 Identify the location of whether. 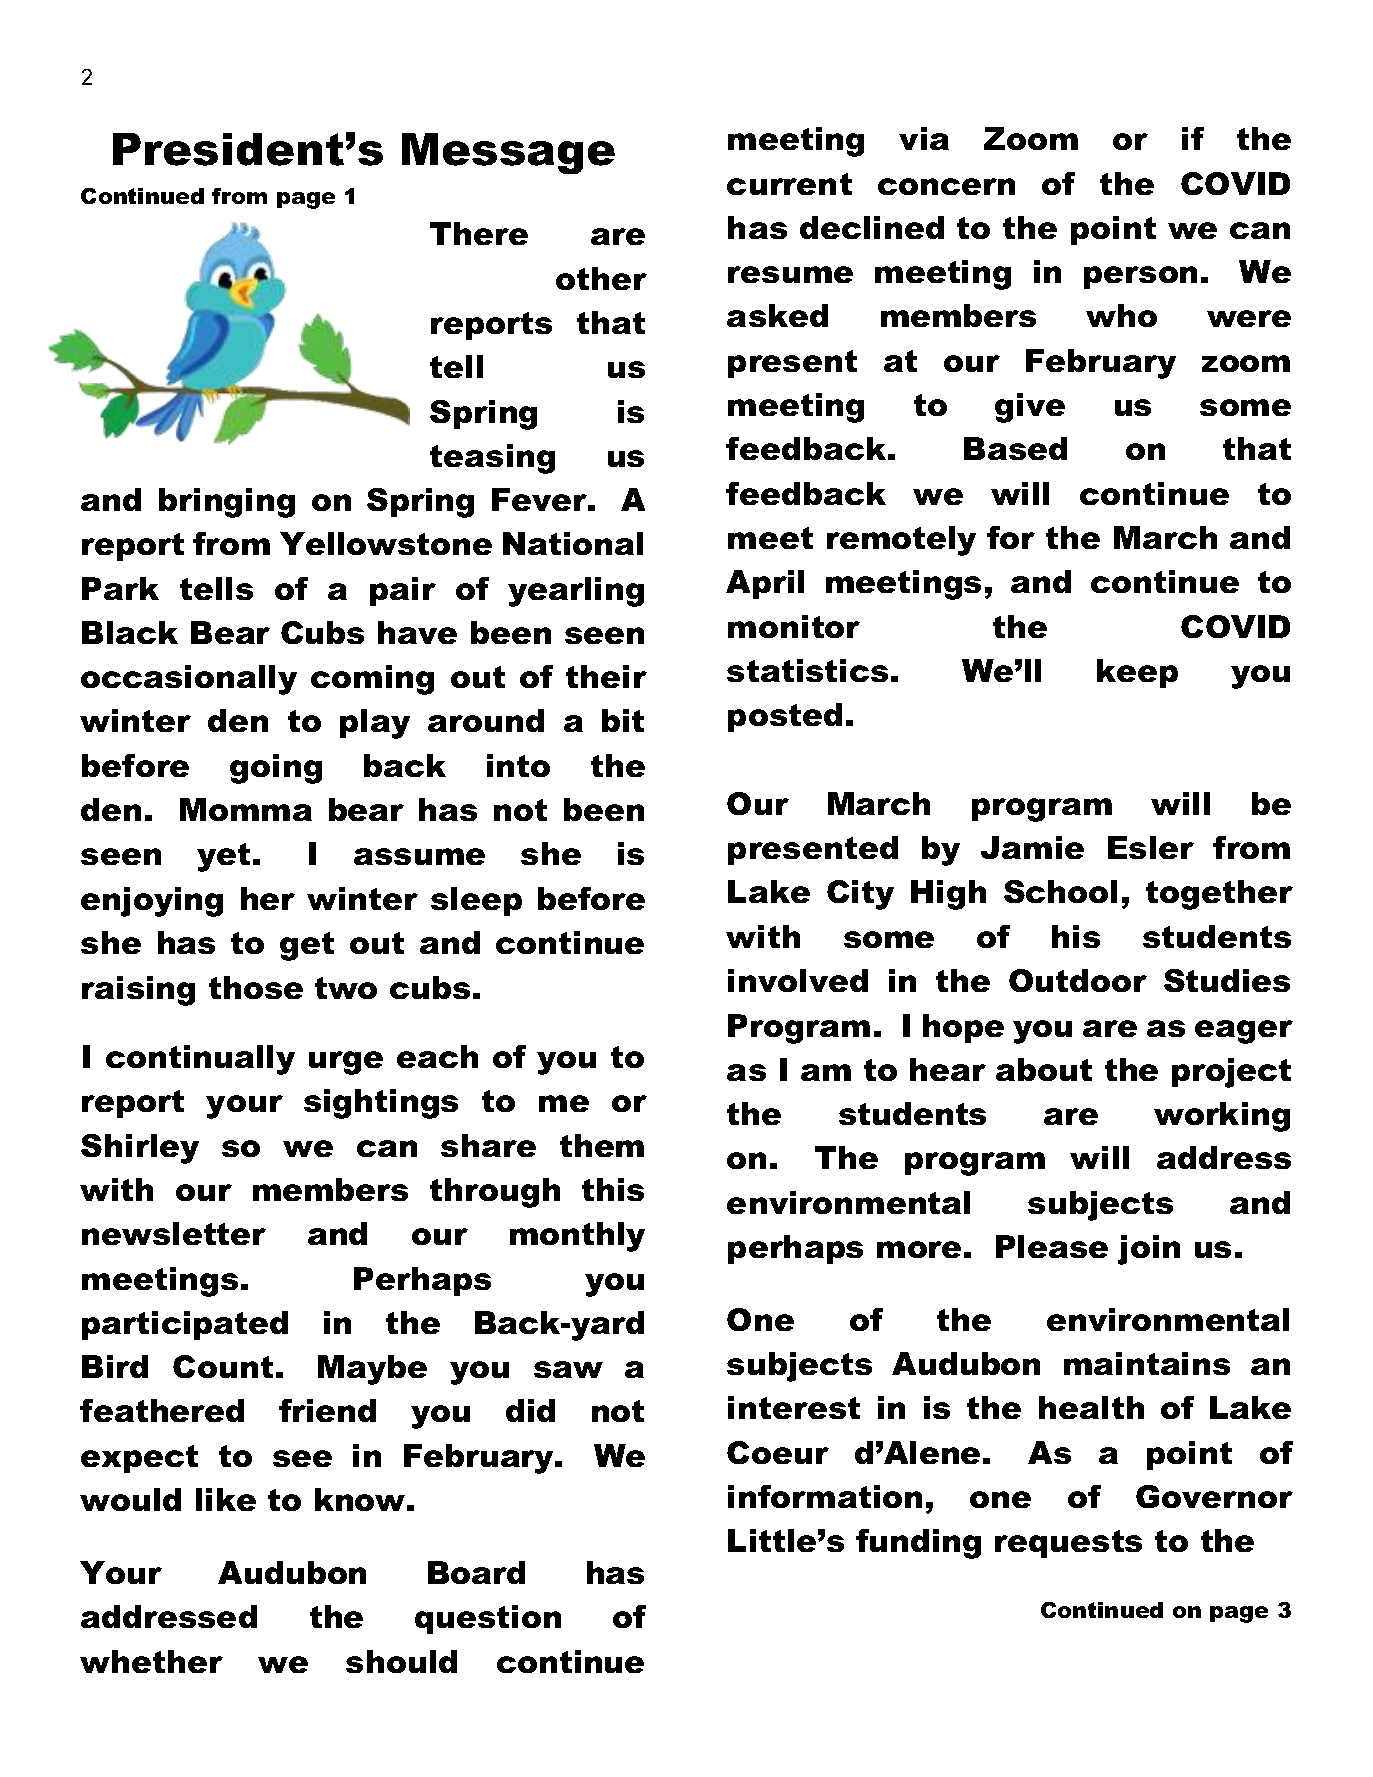
(151, 1661).
